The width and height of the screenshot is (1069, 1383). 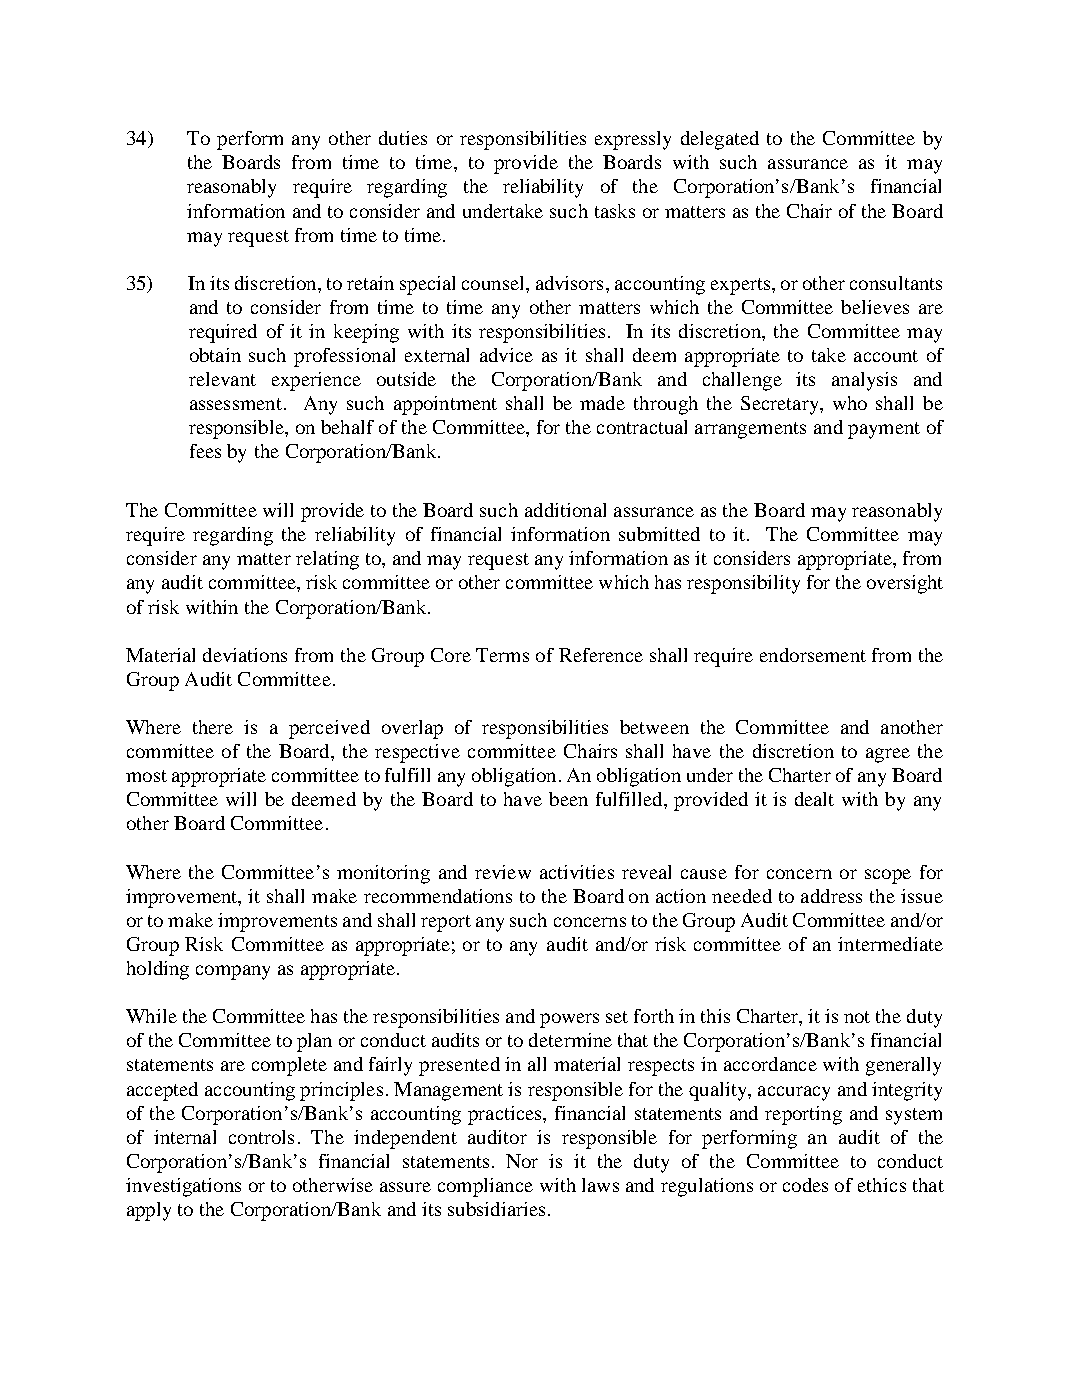 I want to click on company, so click(x=233, y=972).
